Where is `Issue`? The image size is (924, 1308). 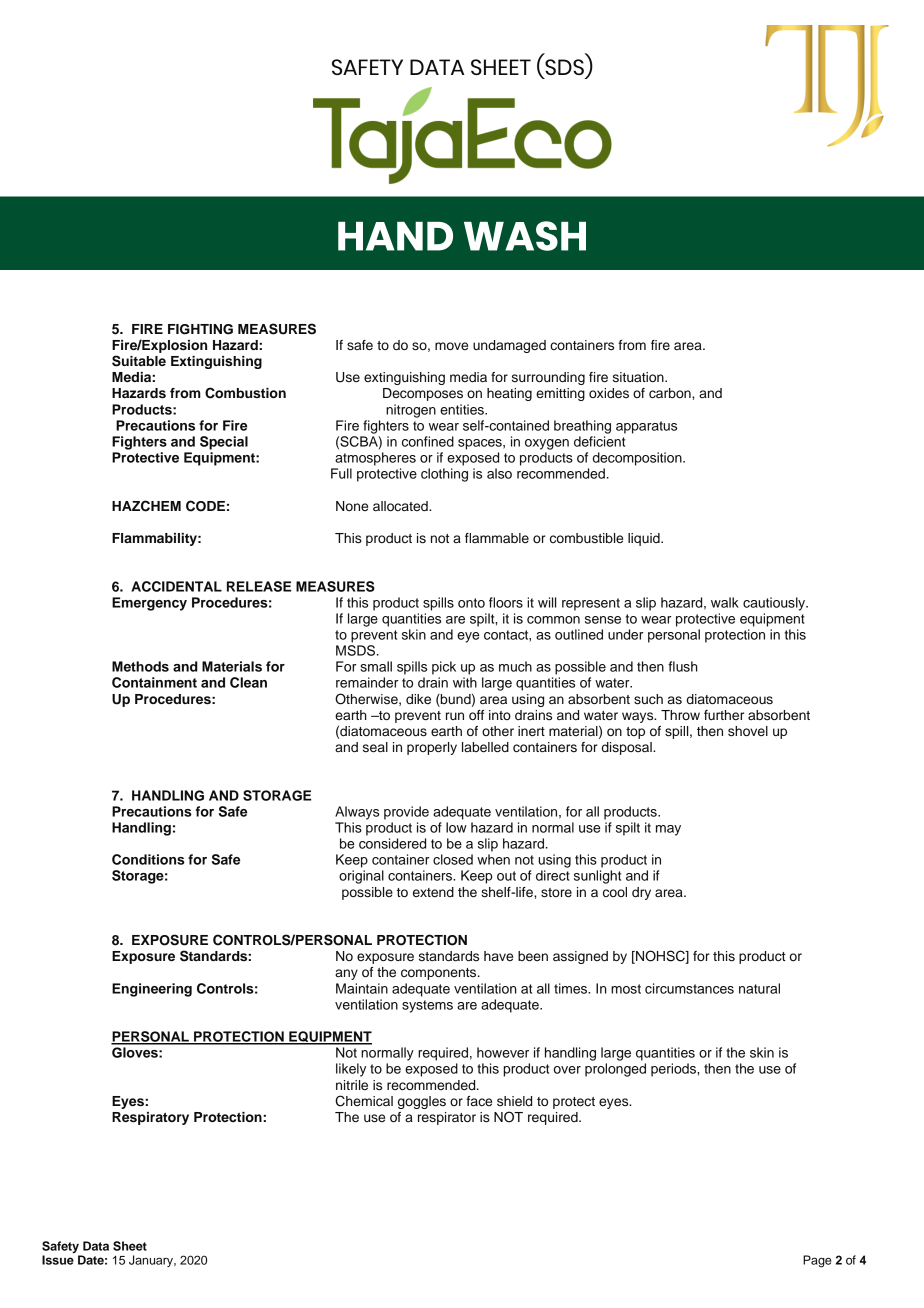
Issue is located at coordinates (58, 1260).
